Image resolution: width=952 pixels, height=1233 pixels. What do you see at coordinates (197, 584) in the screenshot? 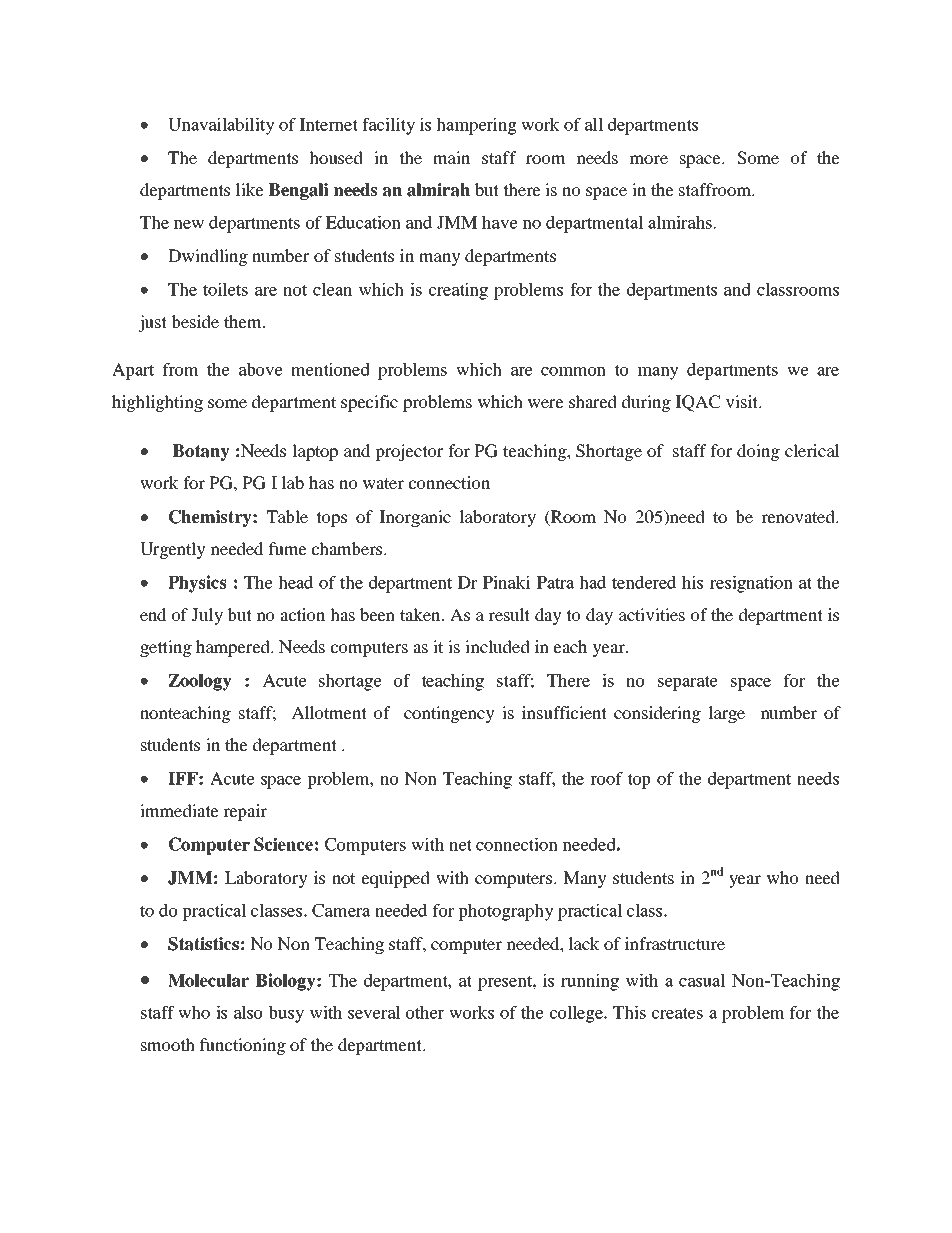
I see `Physics` at bounding box center [197, 584].
